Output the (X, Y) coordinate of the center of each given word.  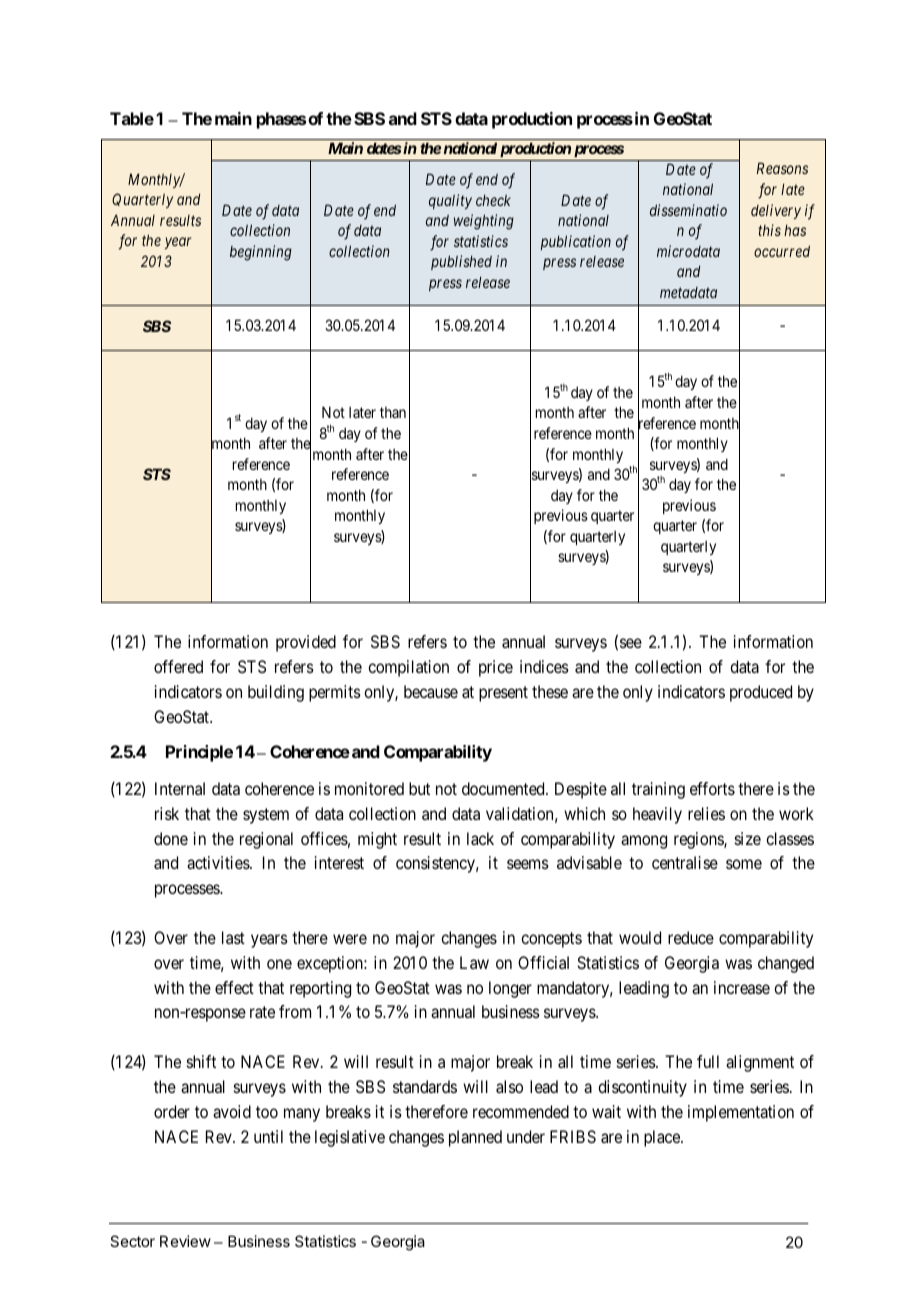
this (769, 230)
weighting (484, 222)
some (744, 864)
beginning (261, 253)
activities (219, 862)
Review (185, 1241)
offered (178, 666)
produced (761, 693)
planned (475, 1138)
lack (480, 838)
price (496, 668)
